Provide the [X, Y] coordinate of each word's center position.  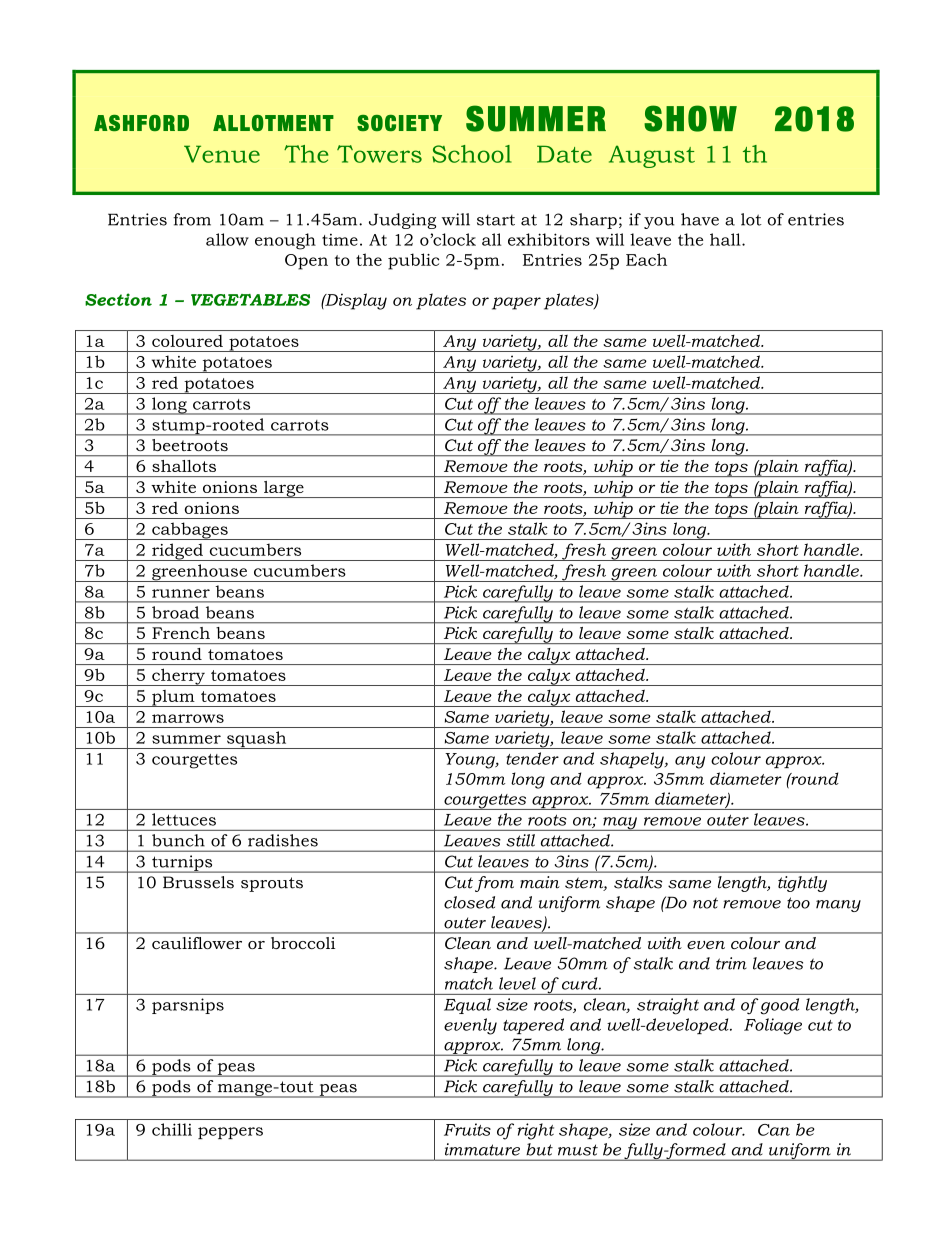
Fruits [467, 1129]
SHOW [690, 118]
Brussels [198, 882]
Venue [222, 154]
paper [516, 303]
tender [532, 758]
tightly [802, 884]
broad [175, 612]
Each [646, 259]
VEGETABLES [250, 300]
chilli [172, 1129]
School [472, 154]
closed [469, 902]
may [620, 824]
